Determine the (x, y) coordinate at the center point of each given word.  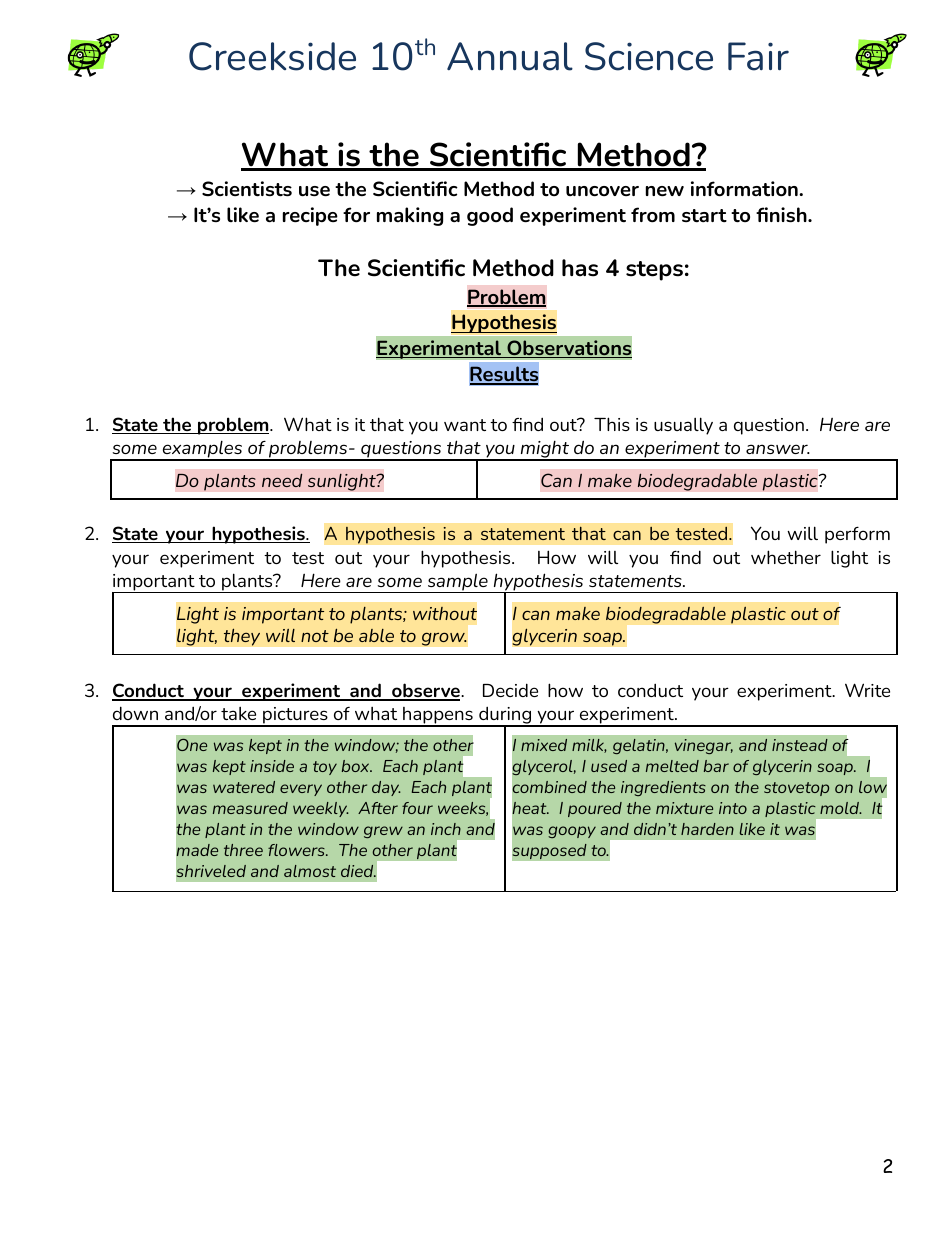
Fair (758, 56)
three (243, 850)
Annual (510, 56)
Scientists (247, 189)
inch (446, 829)
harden (707, 829)
